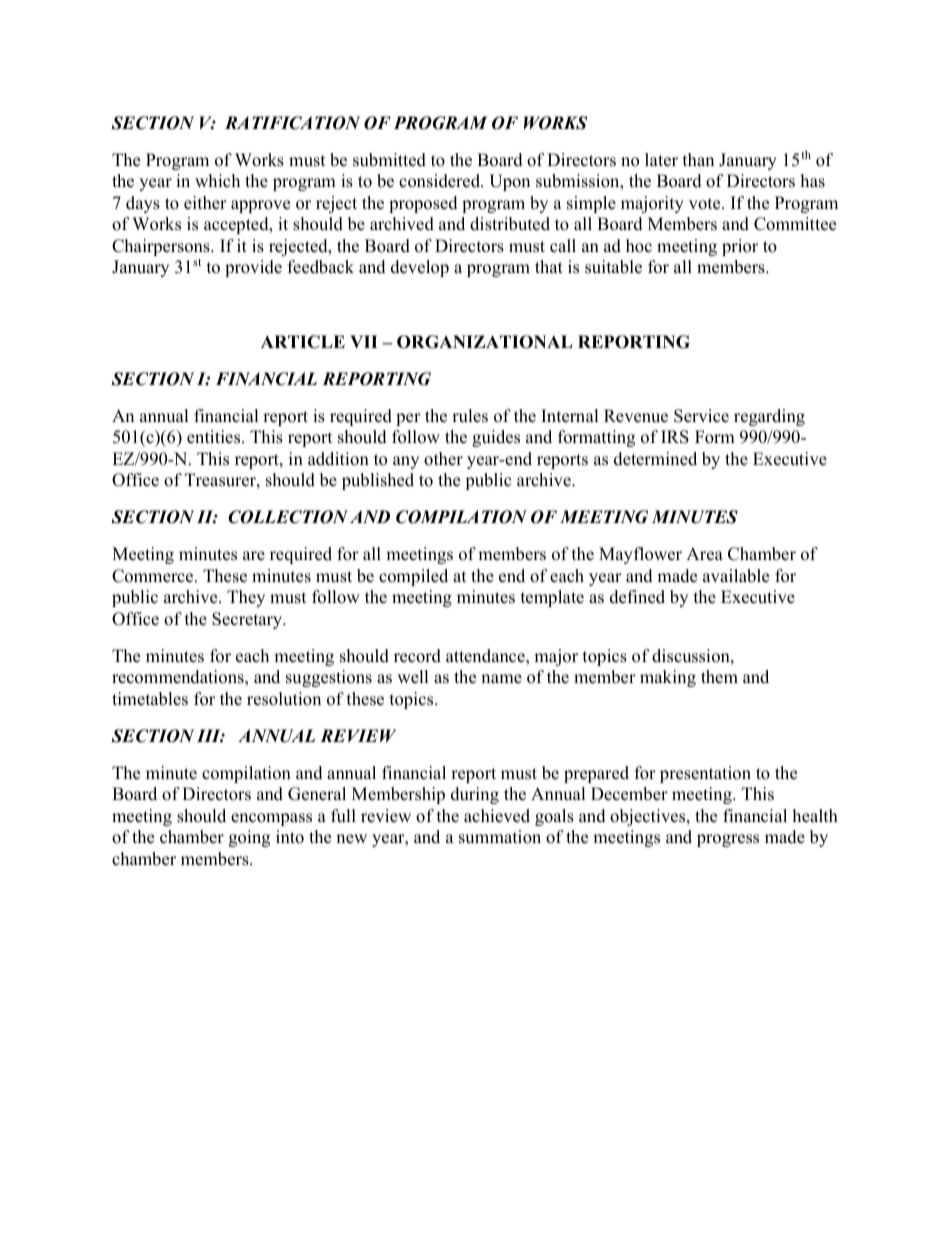 The image size is (952, 1233). I want to click on other, so click(443, 459).
